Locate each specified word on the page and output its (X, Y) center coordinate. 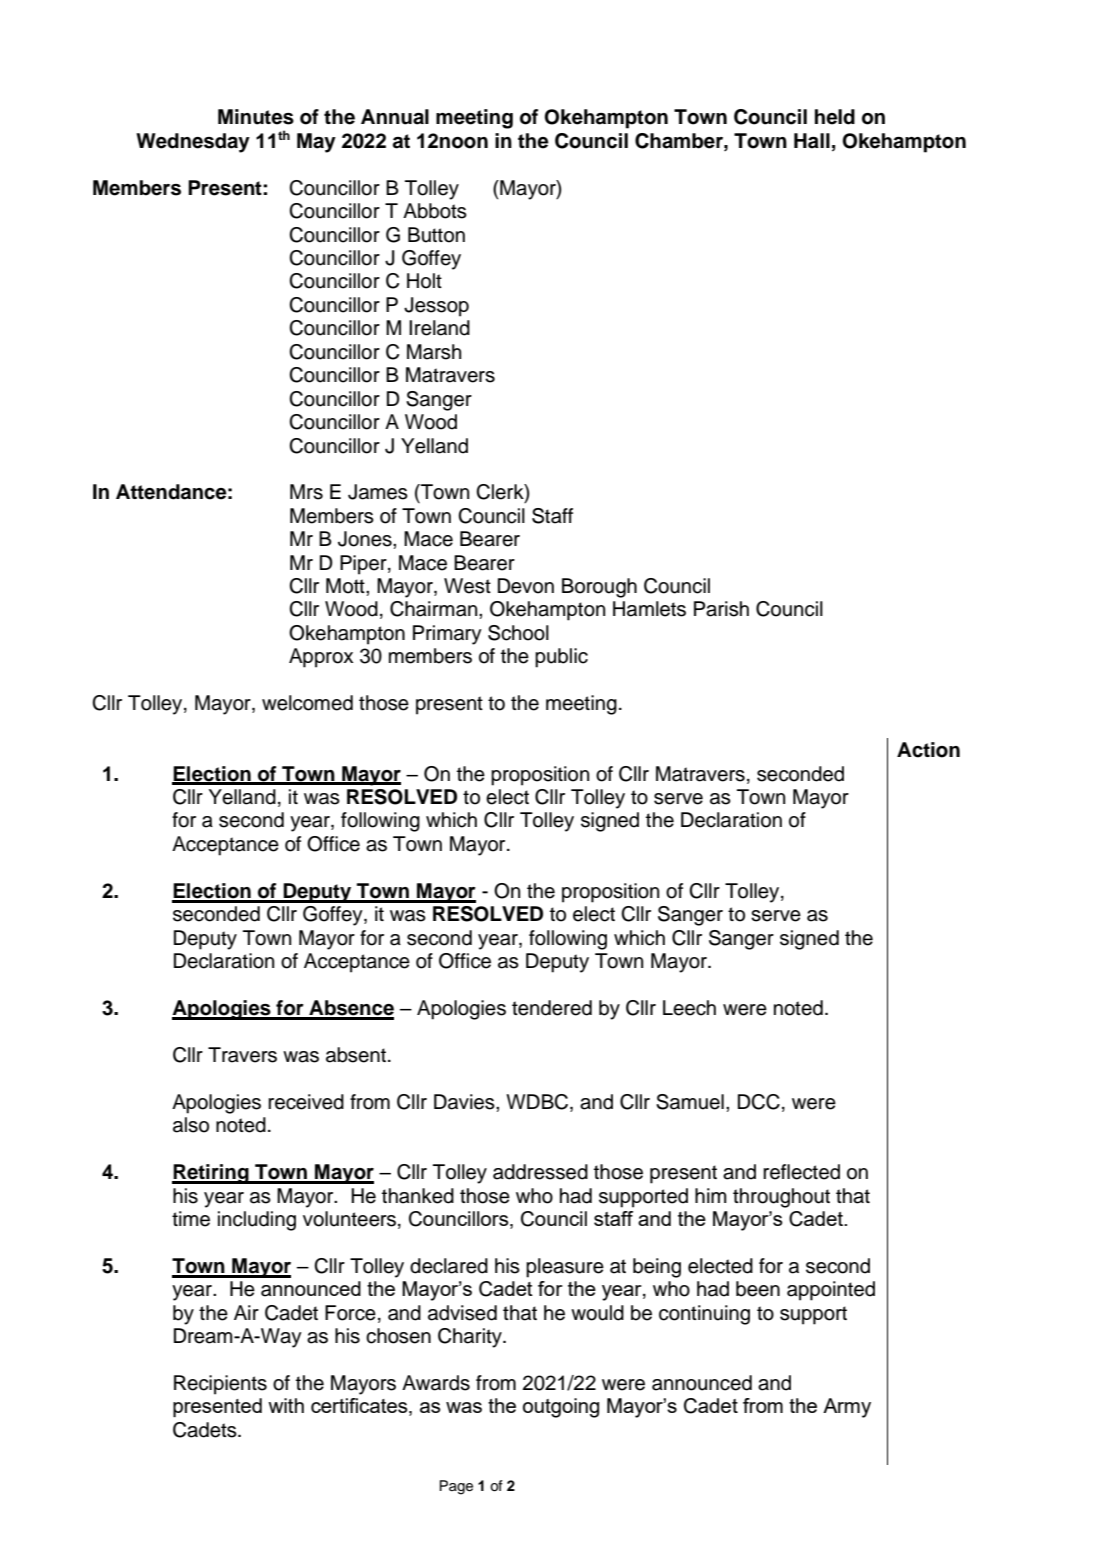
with (286, 1405)
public (561, 658)
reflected (801, 1172)
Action (928, 750)
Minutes (256, 117)
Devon (526, 586)
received (306, 1102)
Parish (721, 609)
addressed (540, 1172)
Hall (812, 141)
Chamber (680, 141)
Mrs (306, 492)
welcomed (307, 703)
